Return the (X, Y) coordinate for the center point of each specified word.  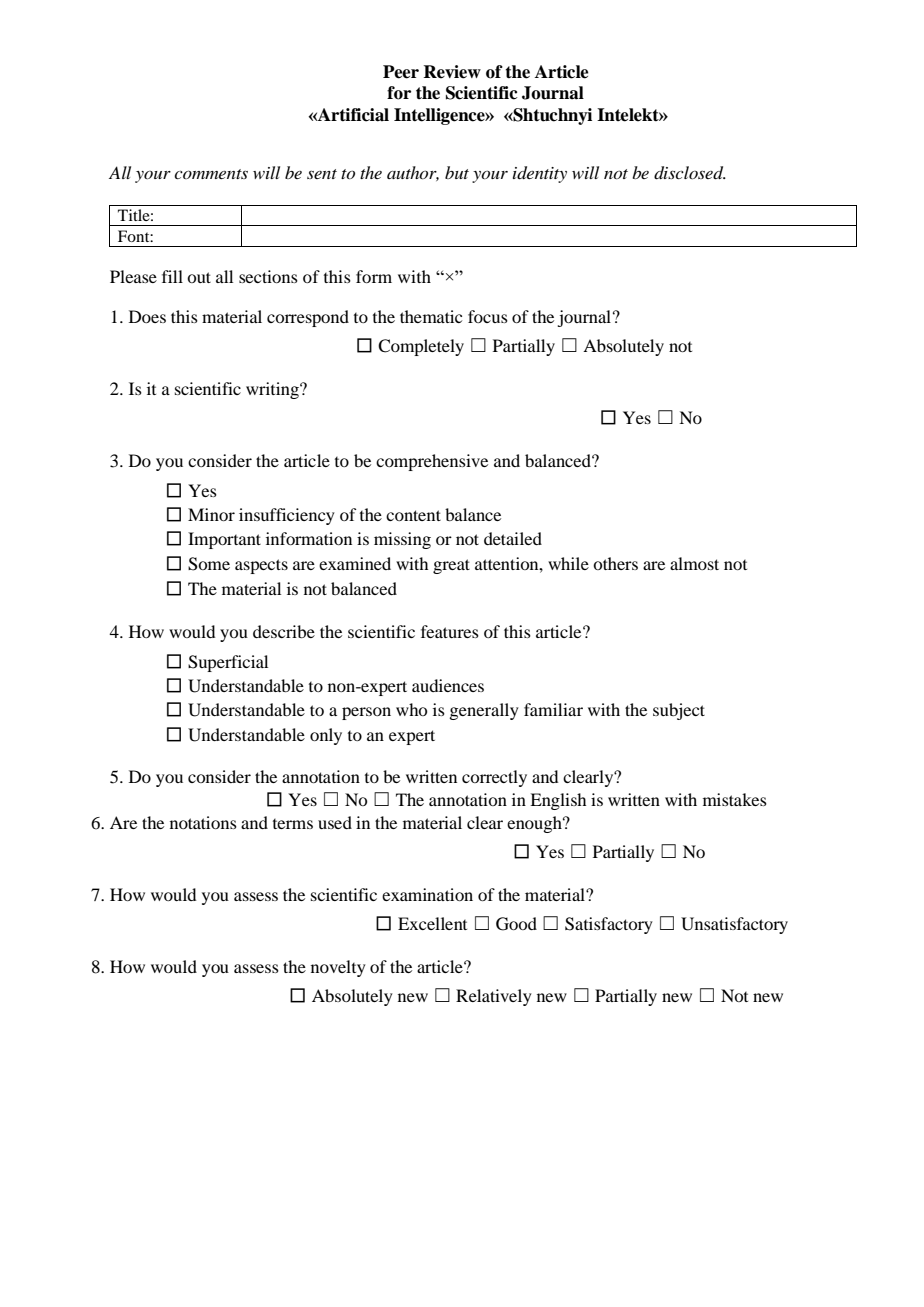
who (411, 709)
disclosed (690, 173)
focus (488, 316)
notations (203, 822)
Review (452, 72)
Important (224, 540)
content (413, 515)
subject (679, 711)
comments (211, 174)
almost (694, 563)
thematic (431, 316)
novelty (338, 968)
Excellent (432, 923)
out (199, 277)
